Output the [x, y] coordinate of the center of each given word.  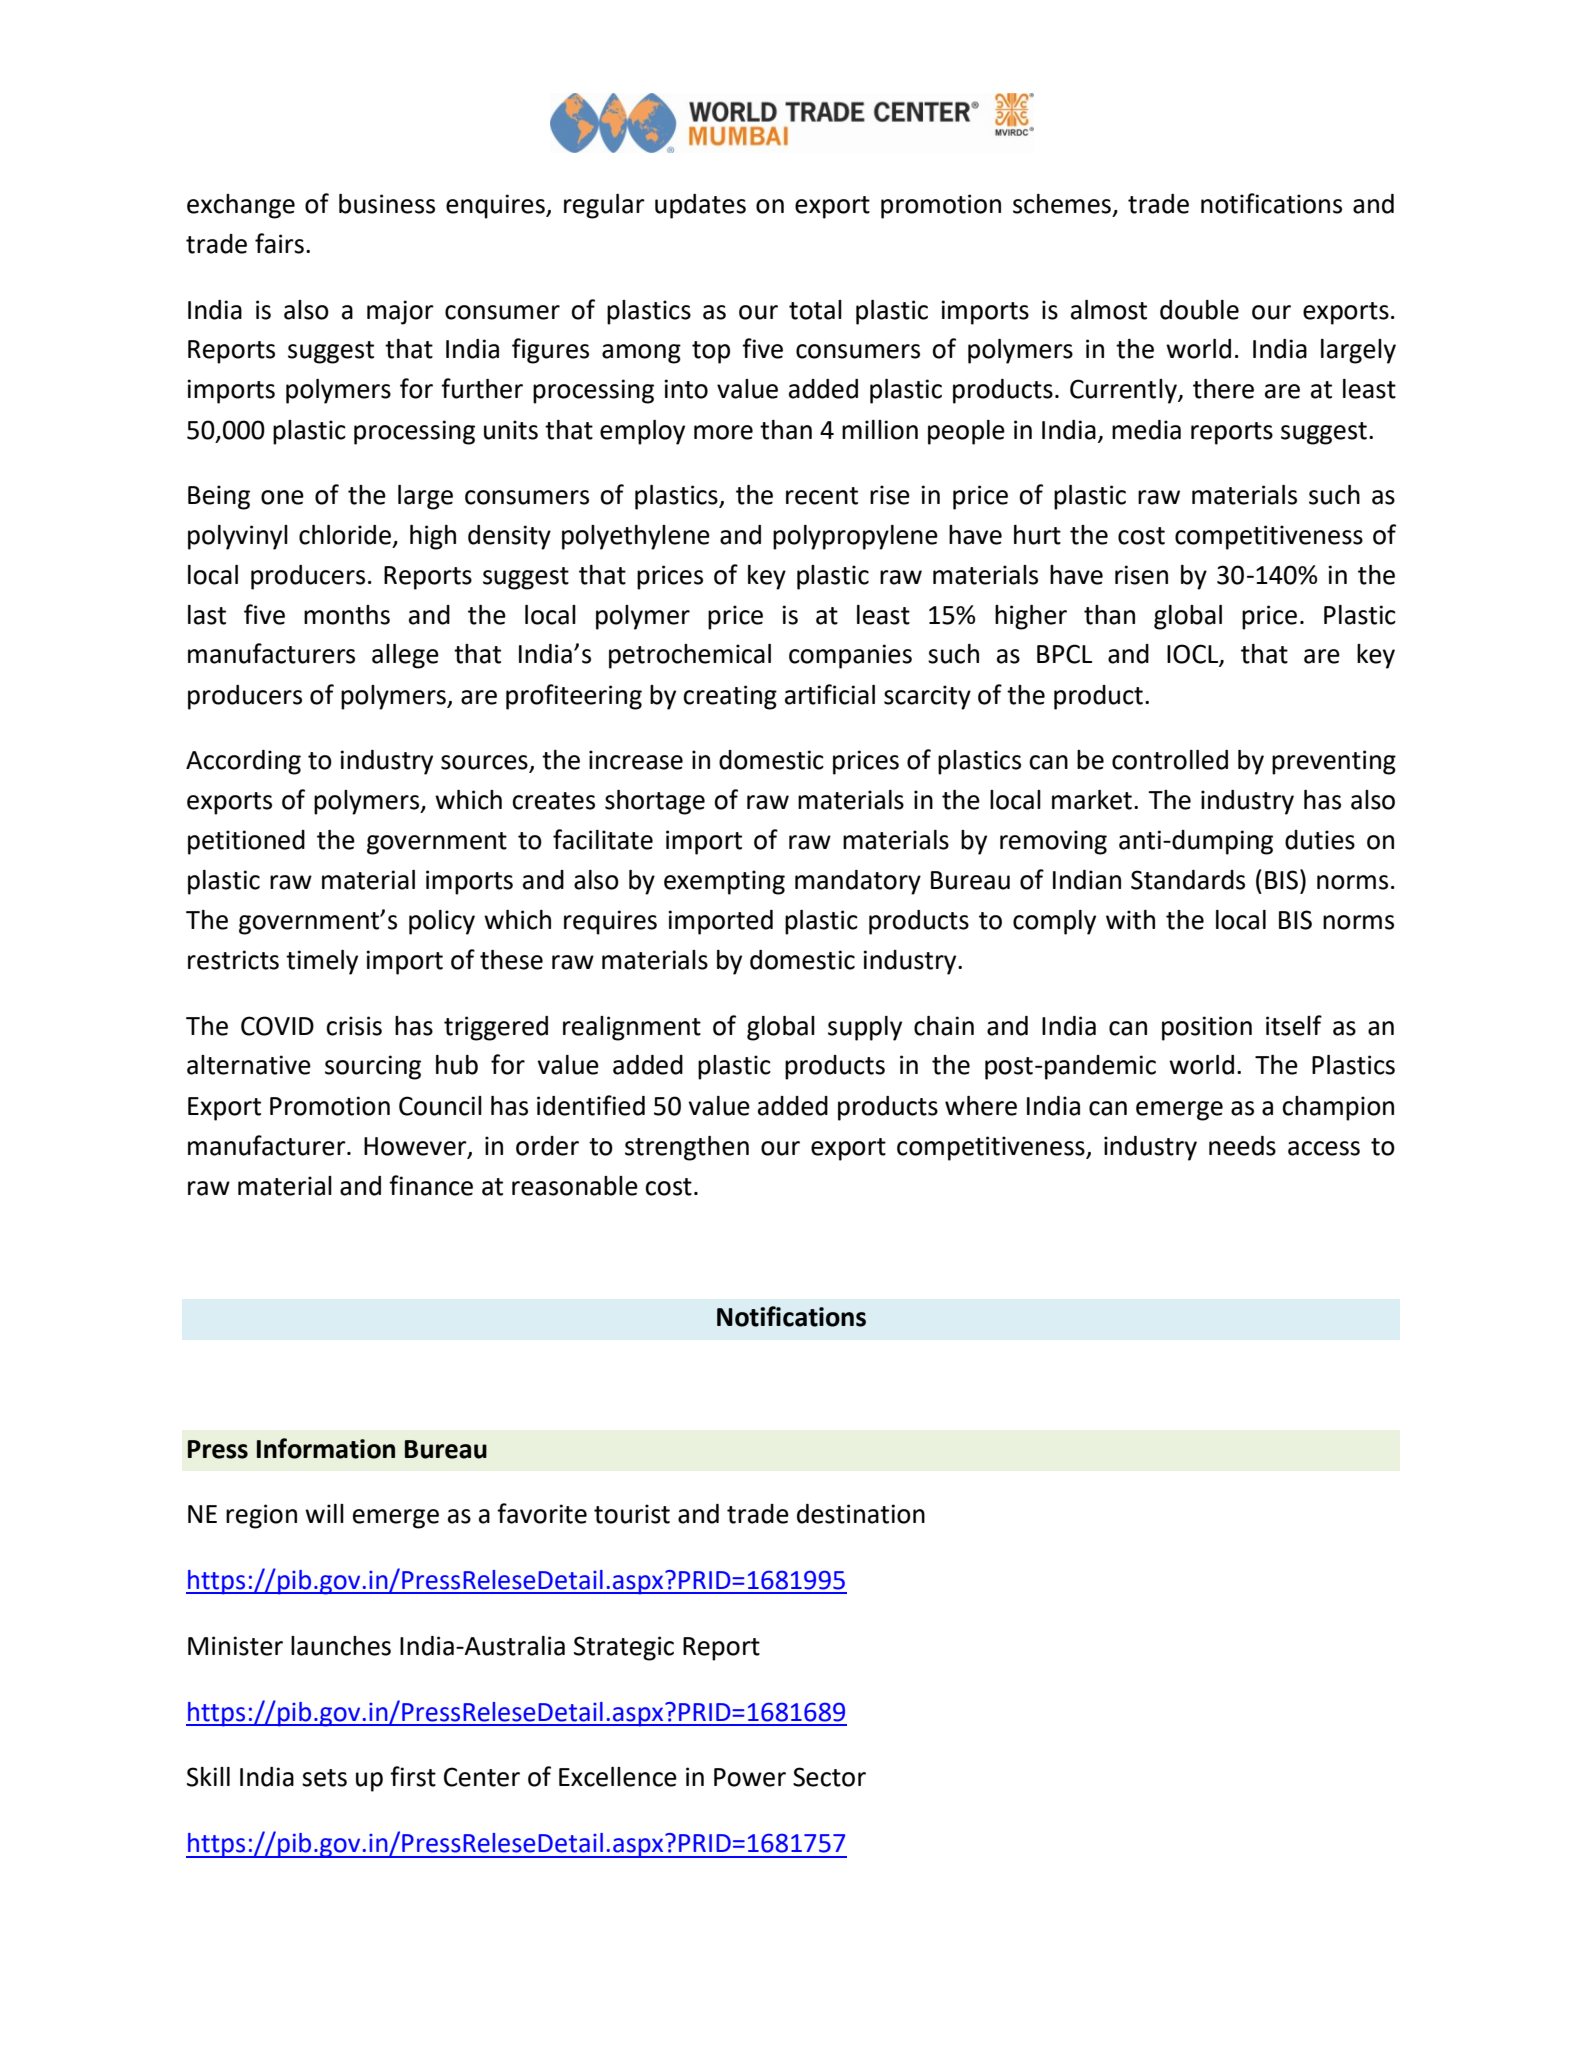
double [1199, 310]
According [243, 762]
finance [431, 1185]
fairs [279, 243]
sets [324, 1778]
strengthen [687, 1148]
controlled [1170, 760]
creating [730, 697]
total [815, 310]
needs [1242, 1146]
